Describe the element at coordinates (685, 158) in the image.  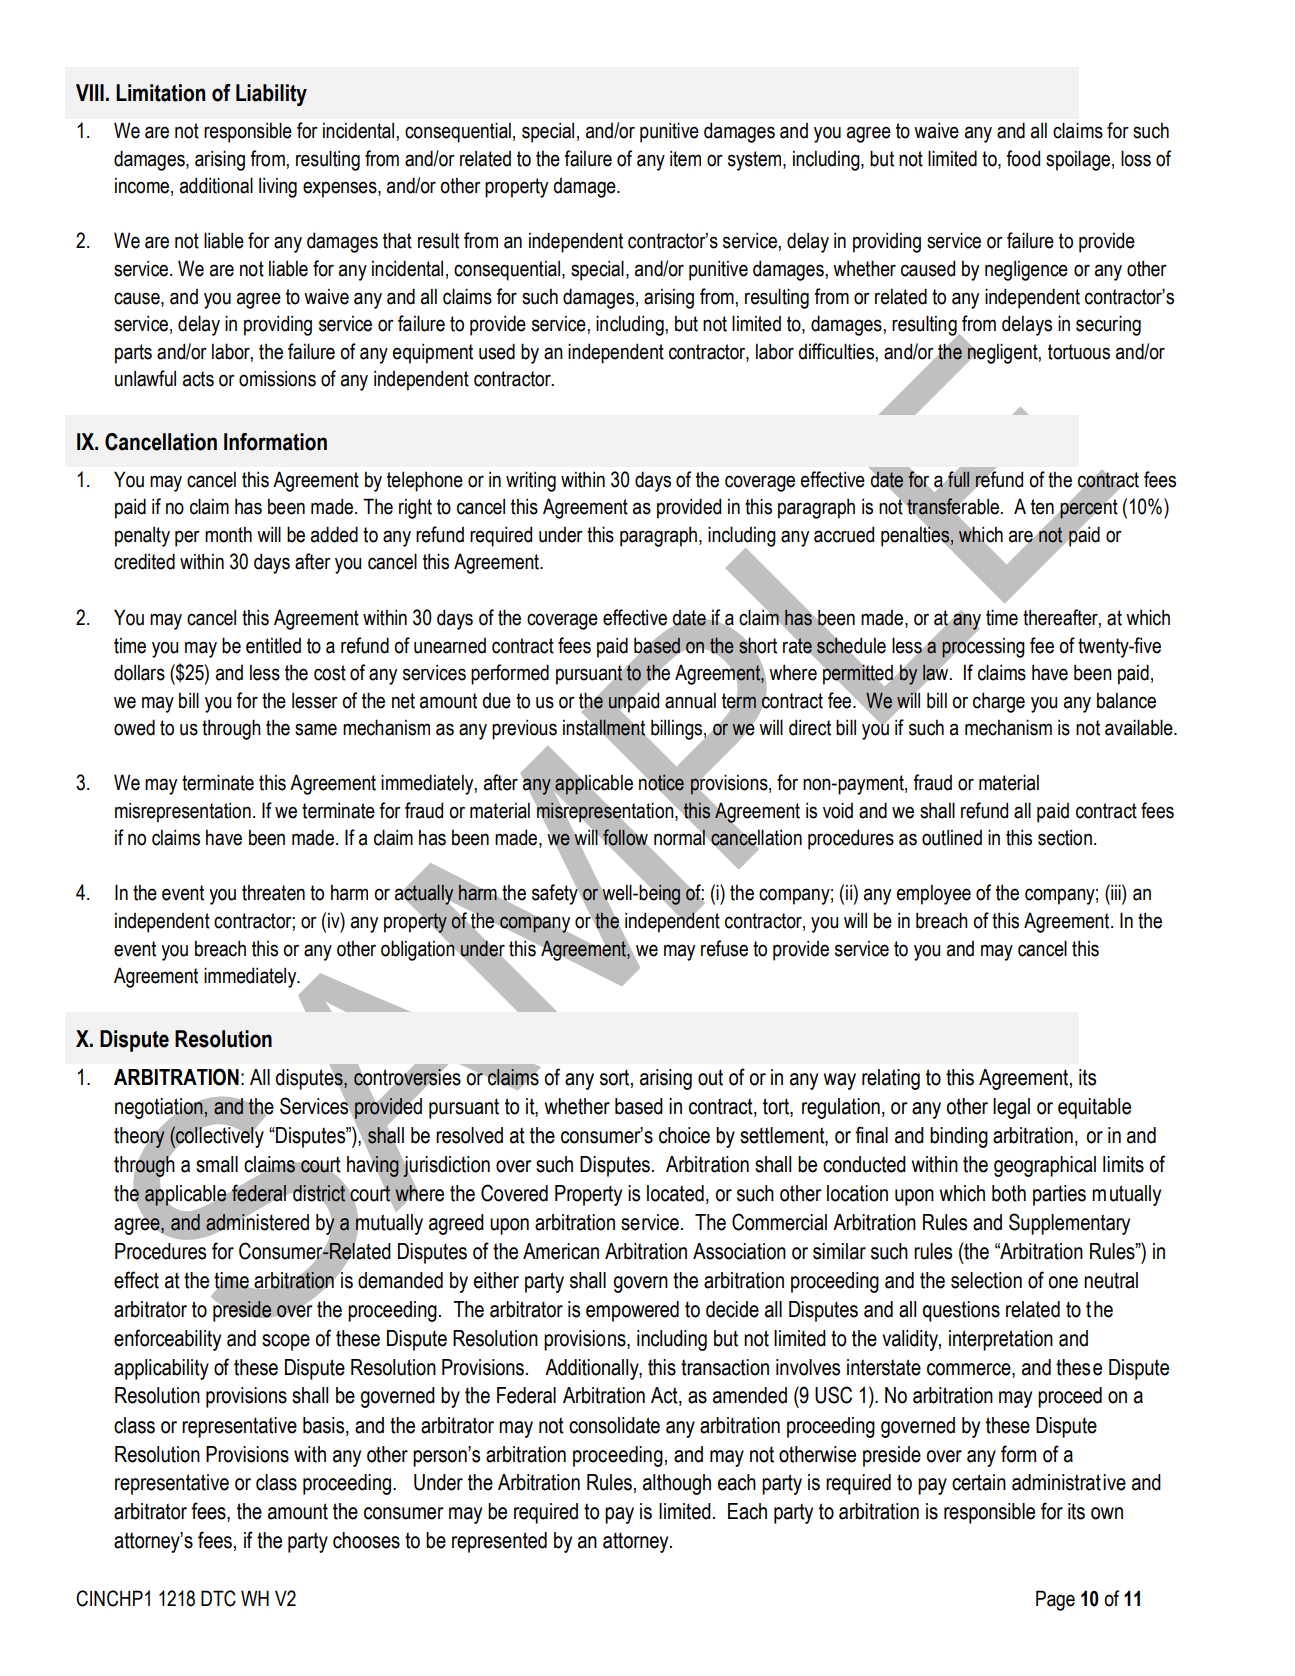
I see `item` at that location.
